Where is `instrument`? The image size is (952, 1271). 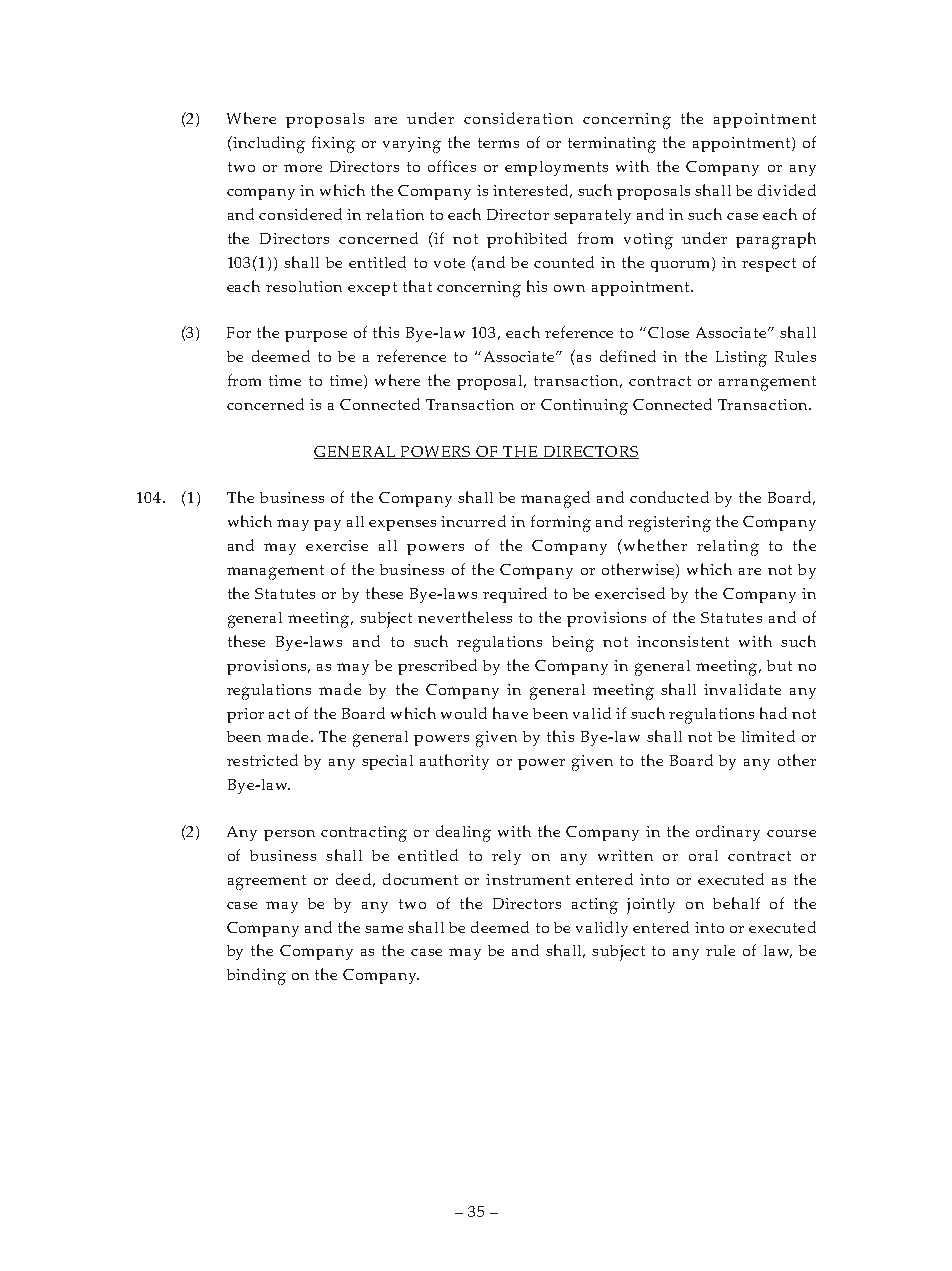 instrument is located at coordinates (528, 879).
